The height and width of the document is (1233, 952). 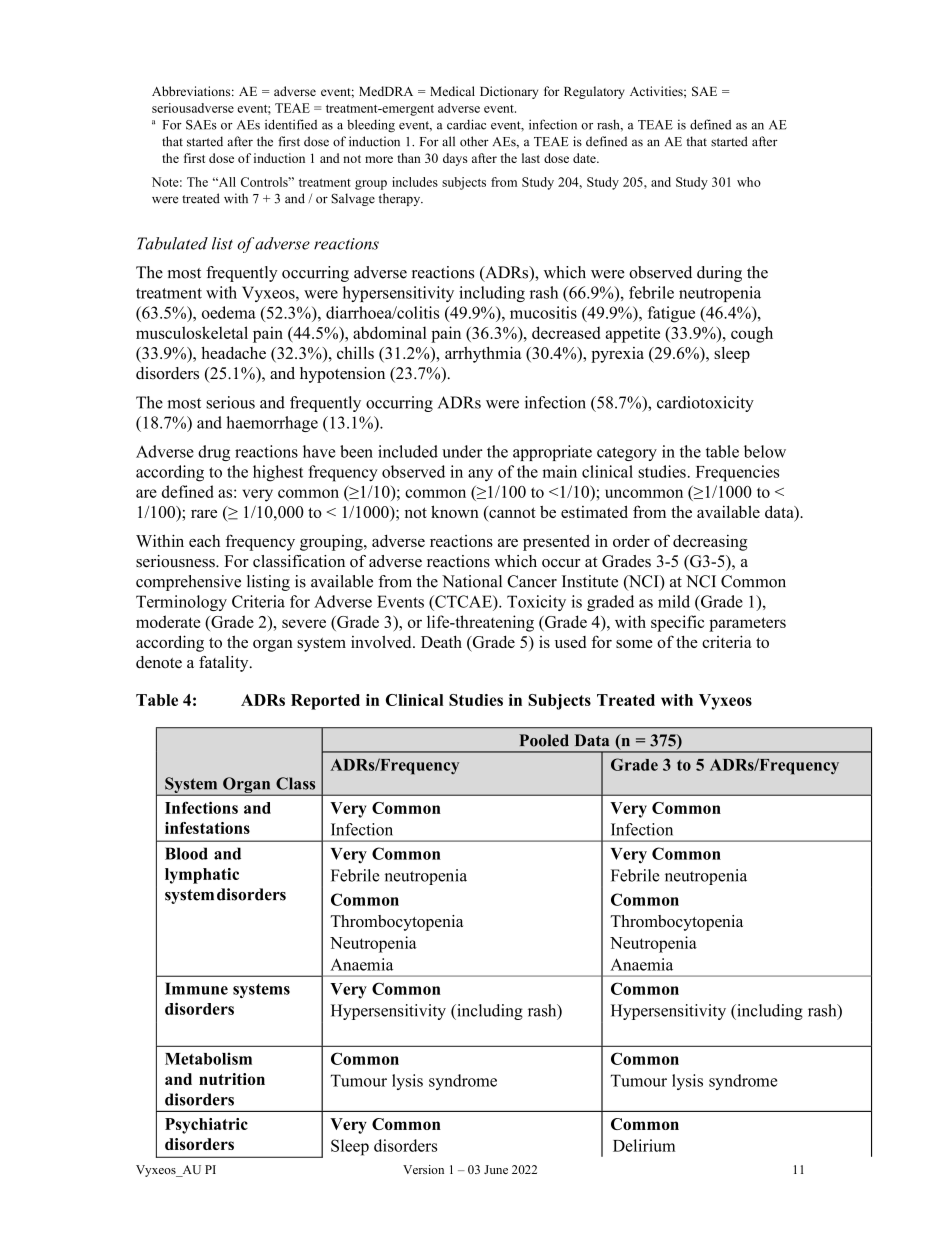 I want to click on June, so click(x=496, y=1169).
